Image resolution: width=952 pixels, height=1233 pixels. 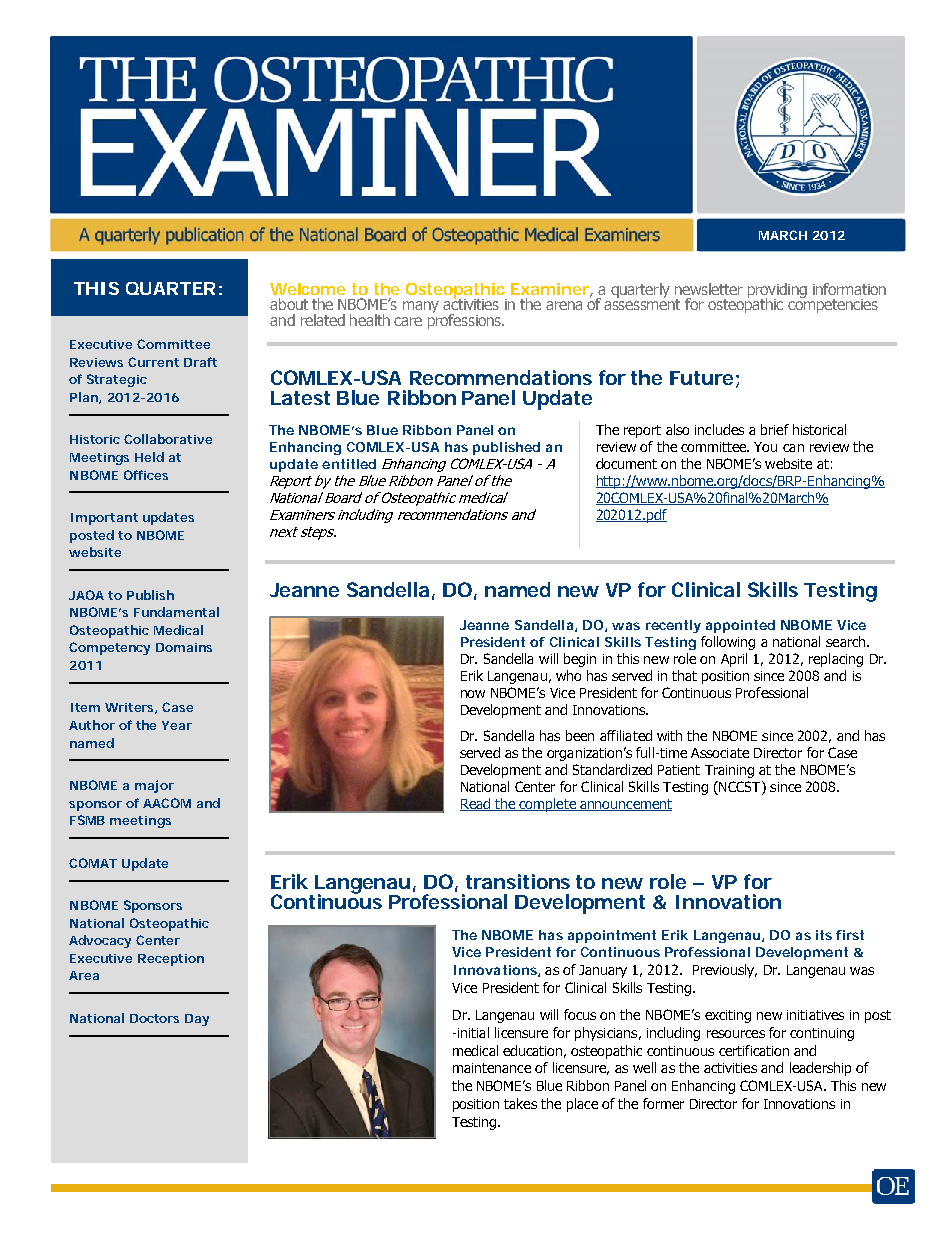 What do you see at coordinates (176, 612) in the screenshot?
I see `Fundamental` at bounding box center [176, 612].
